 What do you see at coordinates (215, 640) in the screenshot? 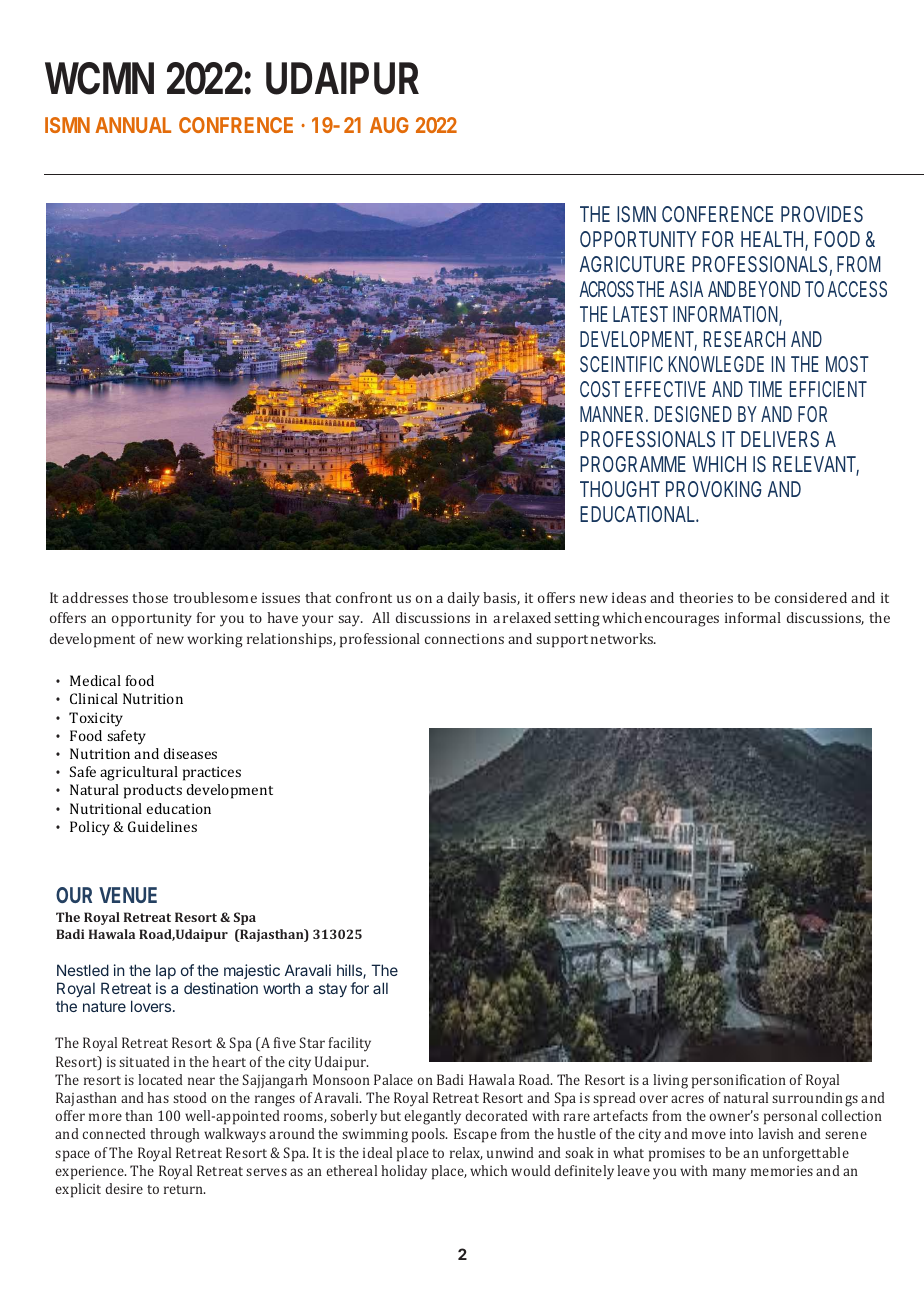
I see `working` at bounding box center [215, 640].
